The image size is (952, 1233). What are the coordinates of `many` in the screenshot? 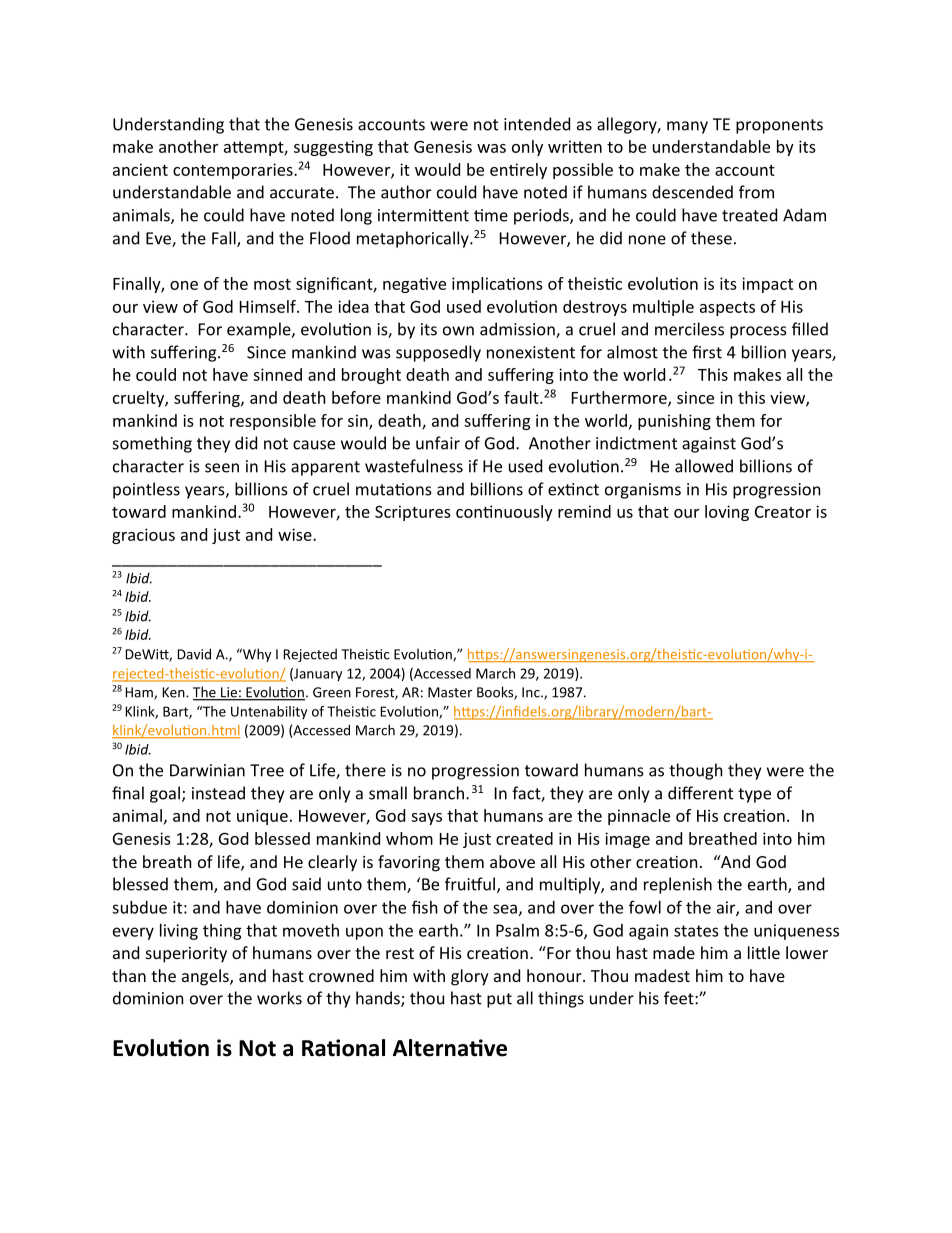 It's located at (687, 127).
